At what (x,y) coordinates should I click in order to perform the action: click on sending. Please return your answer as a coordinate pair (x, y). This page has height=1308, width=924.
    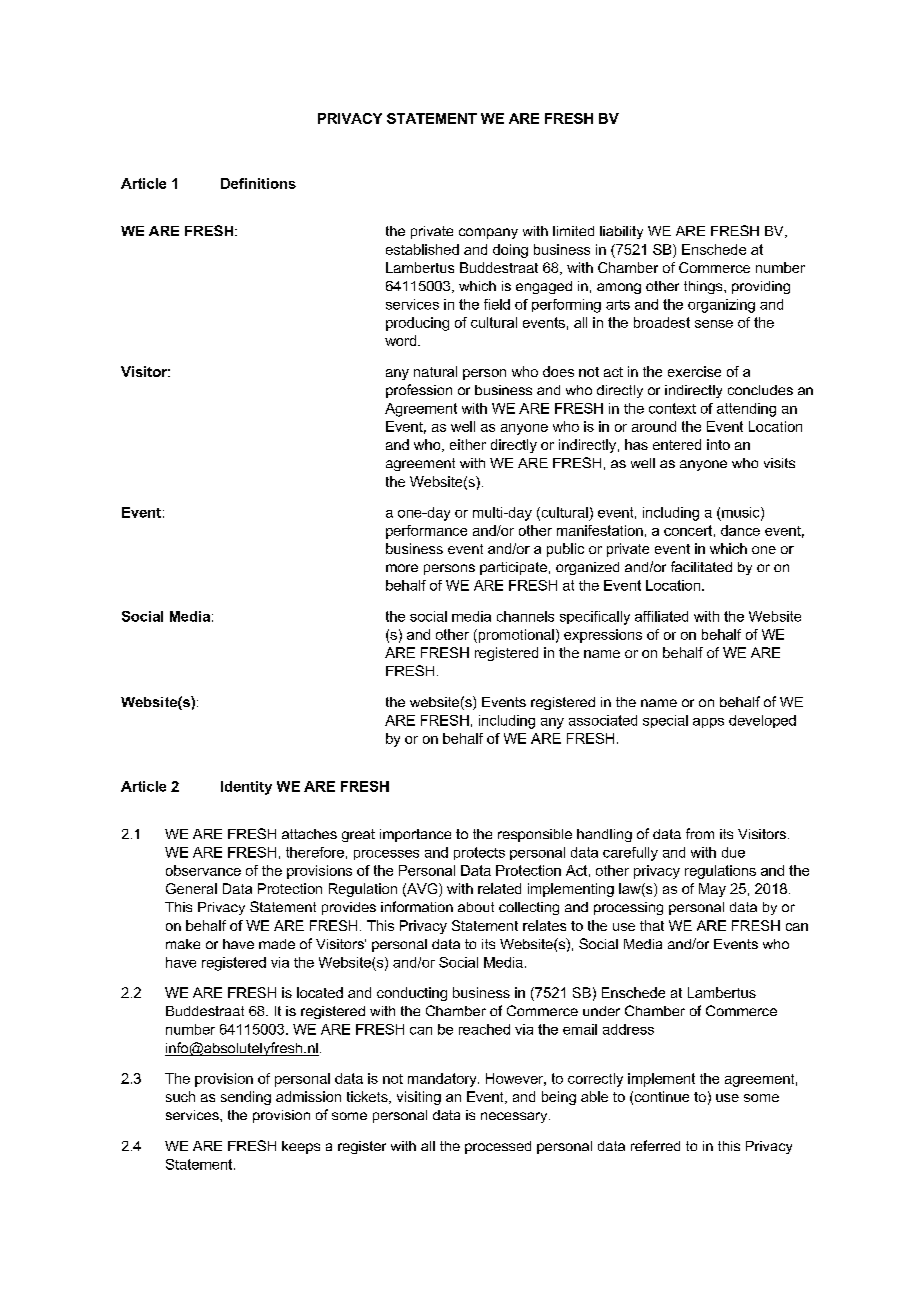
    Looking at the image, I should click on (246, 1098).
